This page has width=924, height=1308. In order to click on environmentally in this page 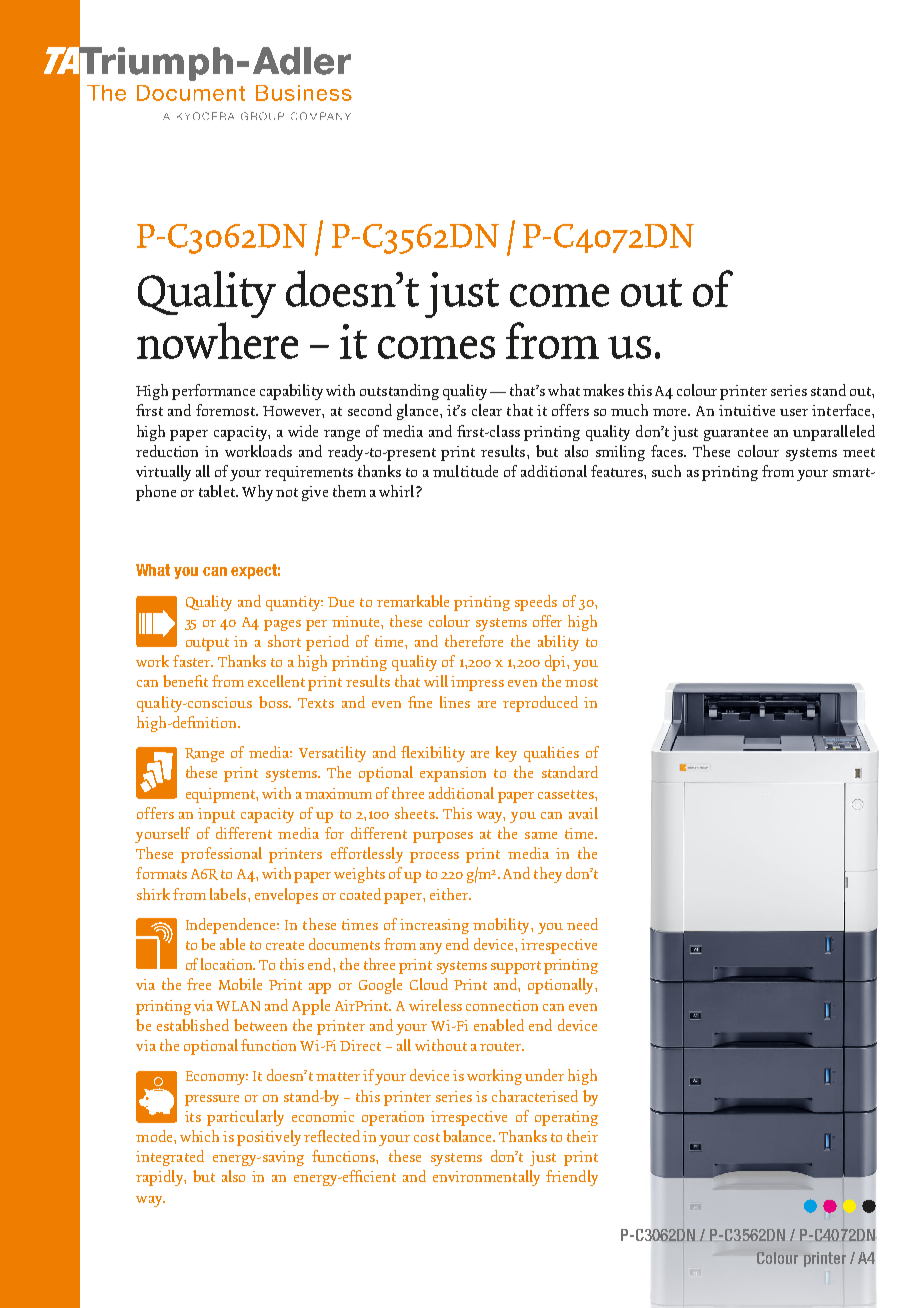, I will do `click(486, 1178)`.
